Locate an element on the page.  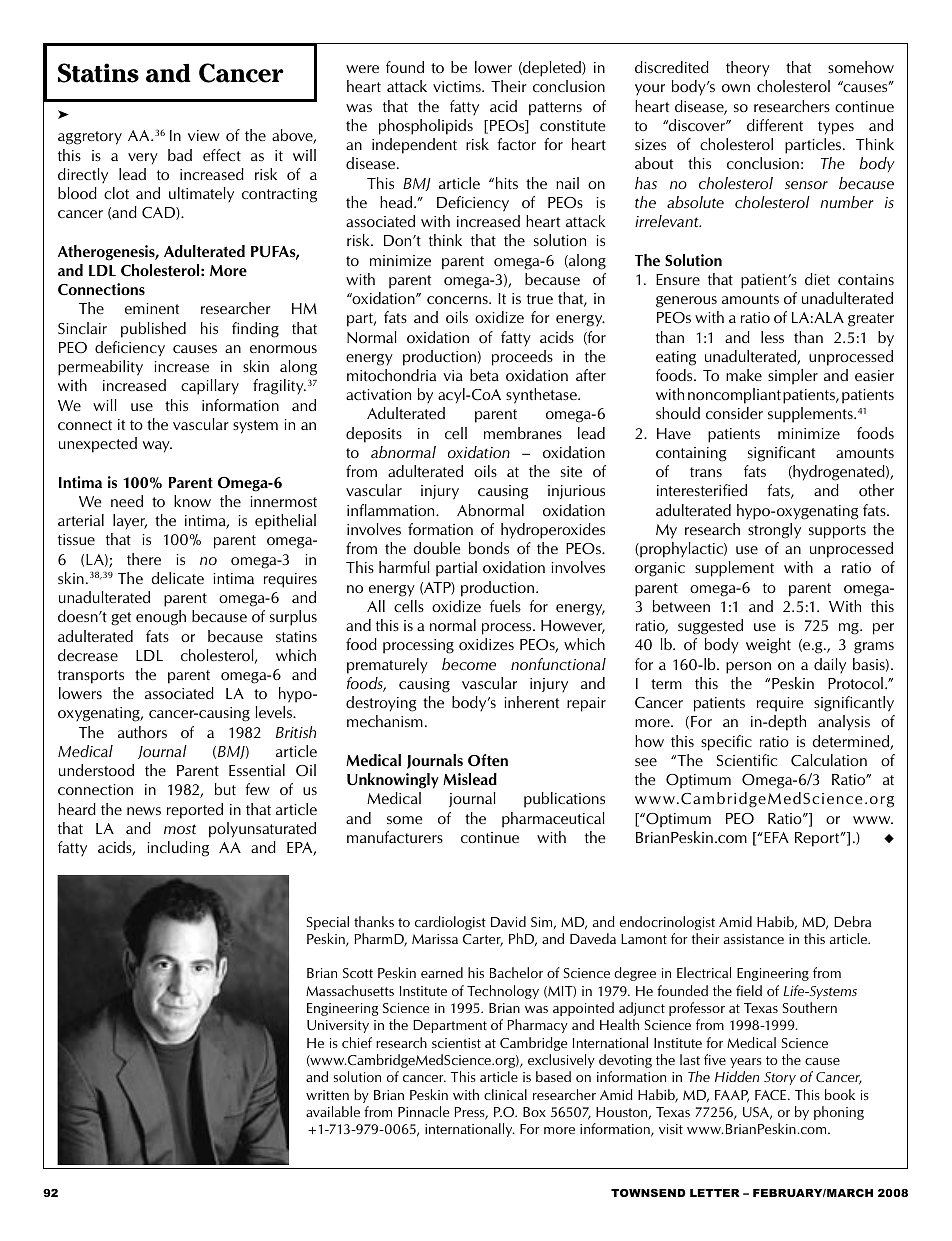
available is located at coordinates (333, 1111).
